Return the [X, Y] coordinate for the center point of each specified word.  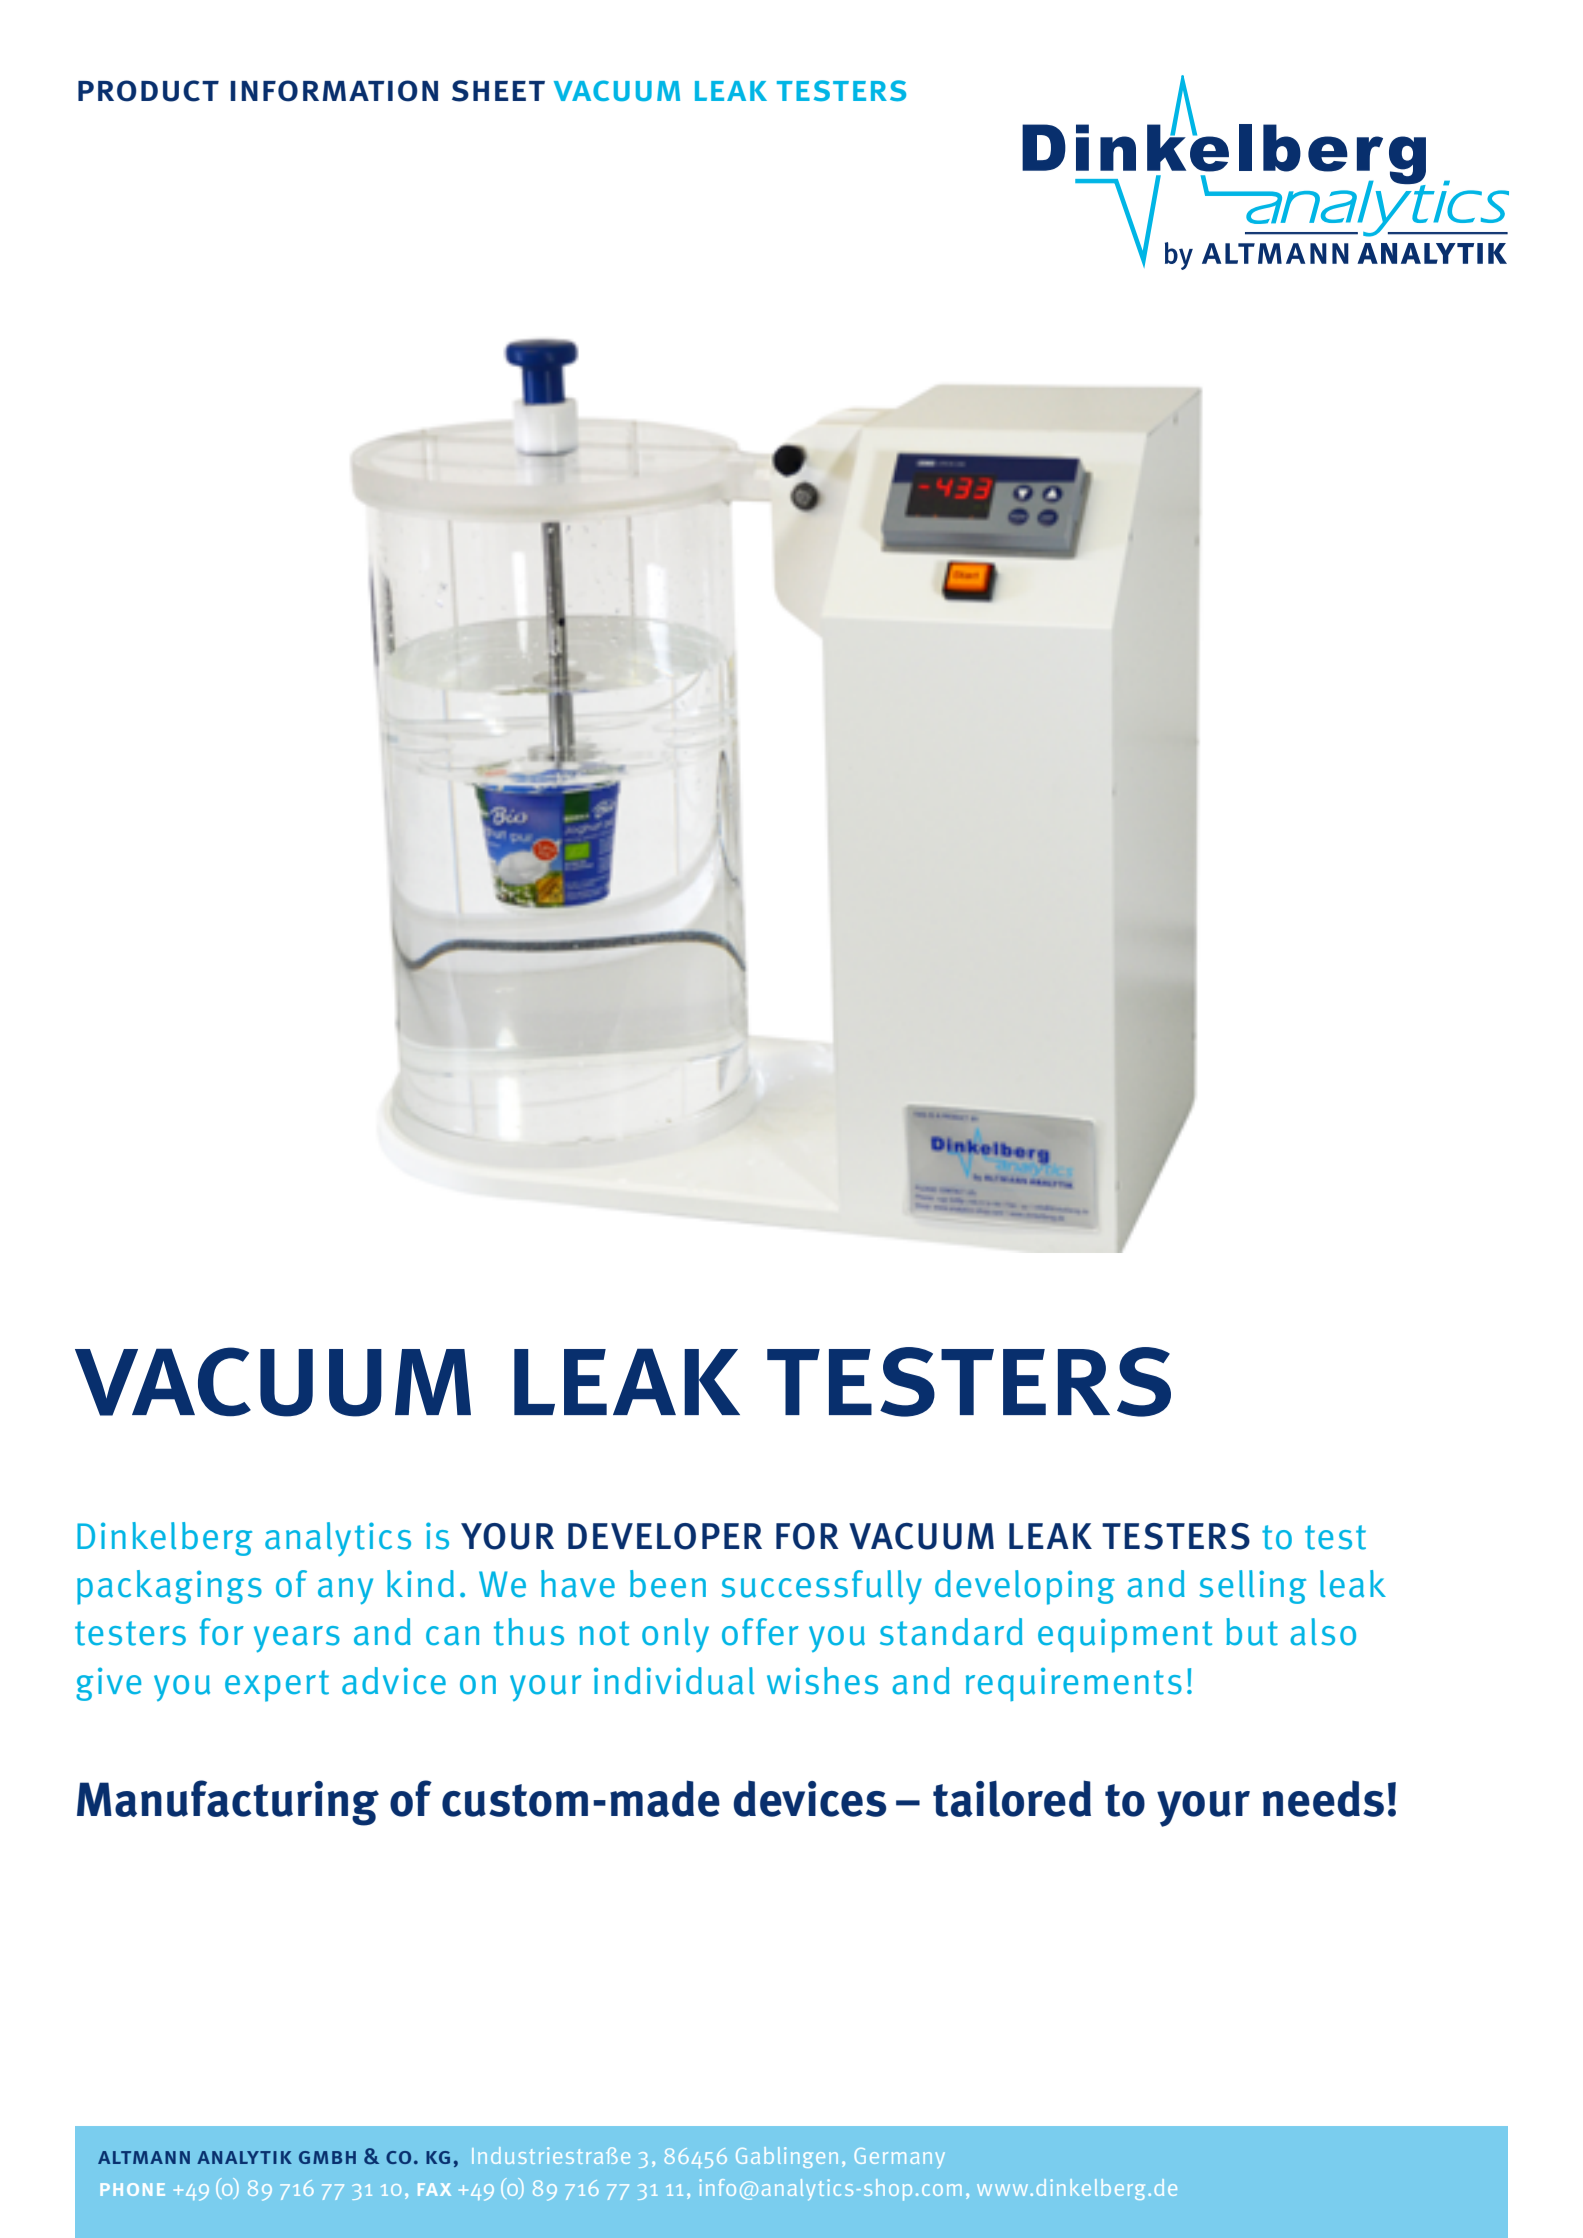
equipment [1125, 1635]
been [668, 1584]
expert [277, 1686]
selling [1252, 1587]
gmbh [327, 2157]
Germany [900, 2158]
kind [420, 1583]
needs [1323, 1798]
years [297, 1639]
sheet [498, 91]
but [1252, 1632]
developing [1025, 1587]
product [148, 91]
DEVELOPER [665, 1536]
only [675, 1635]
